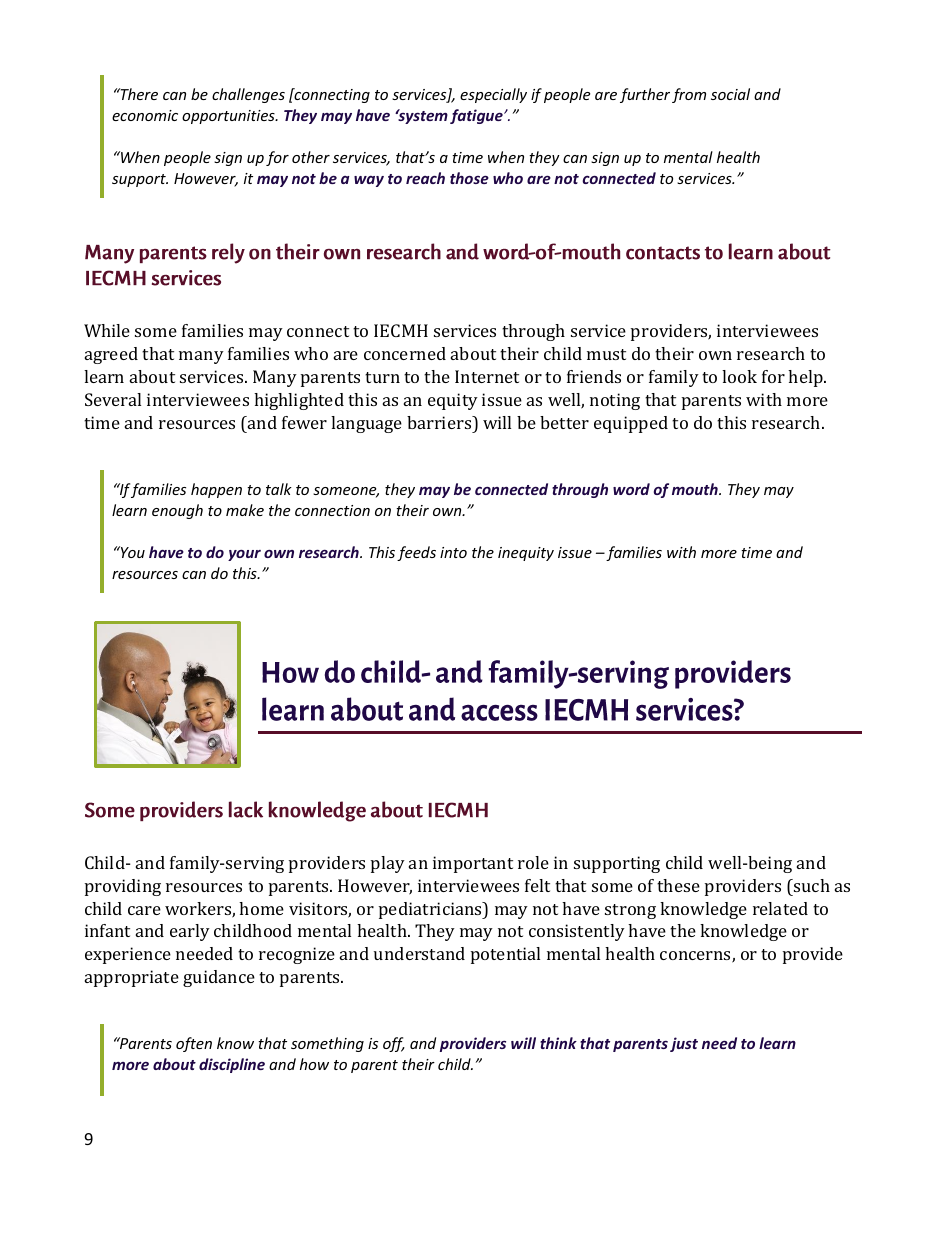  What do you see at coordinates (405, 353) in the page?
I see `concerned` at bounding box center [405, 353].
